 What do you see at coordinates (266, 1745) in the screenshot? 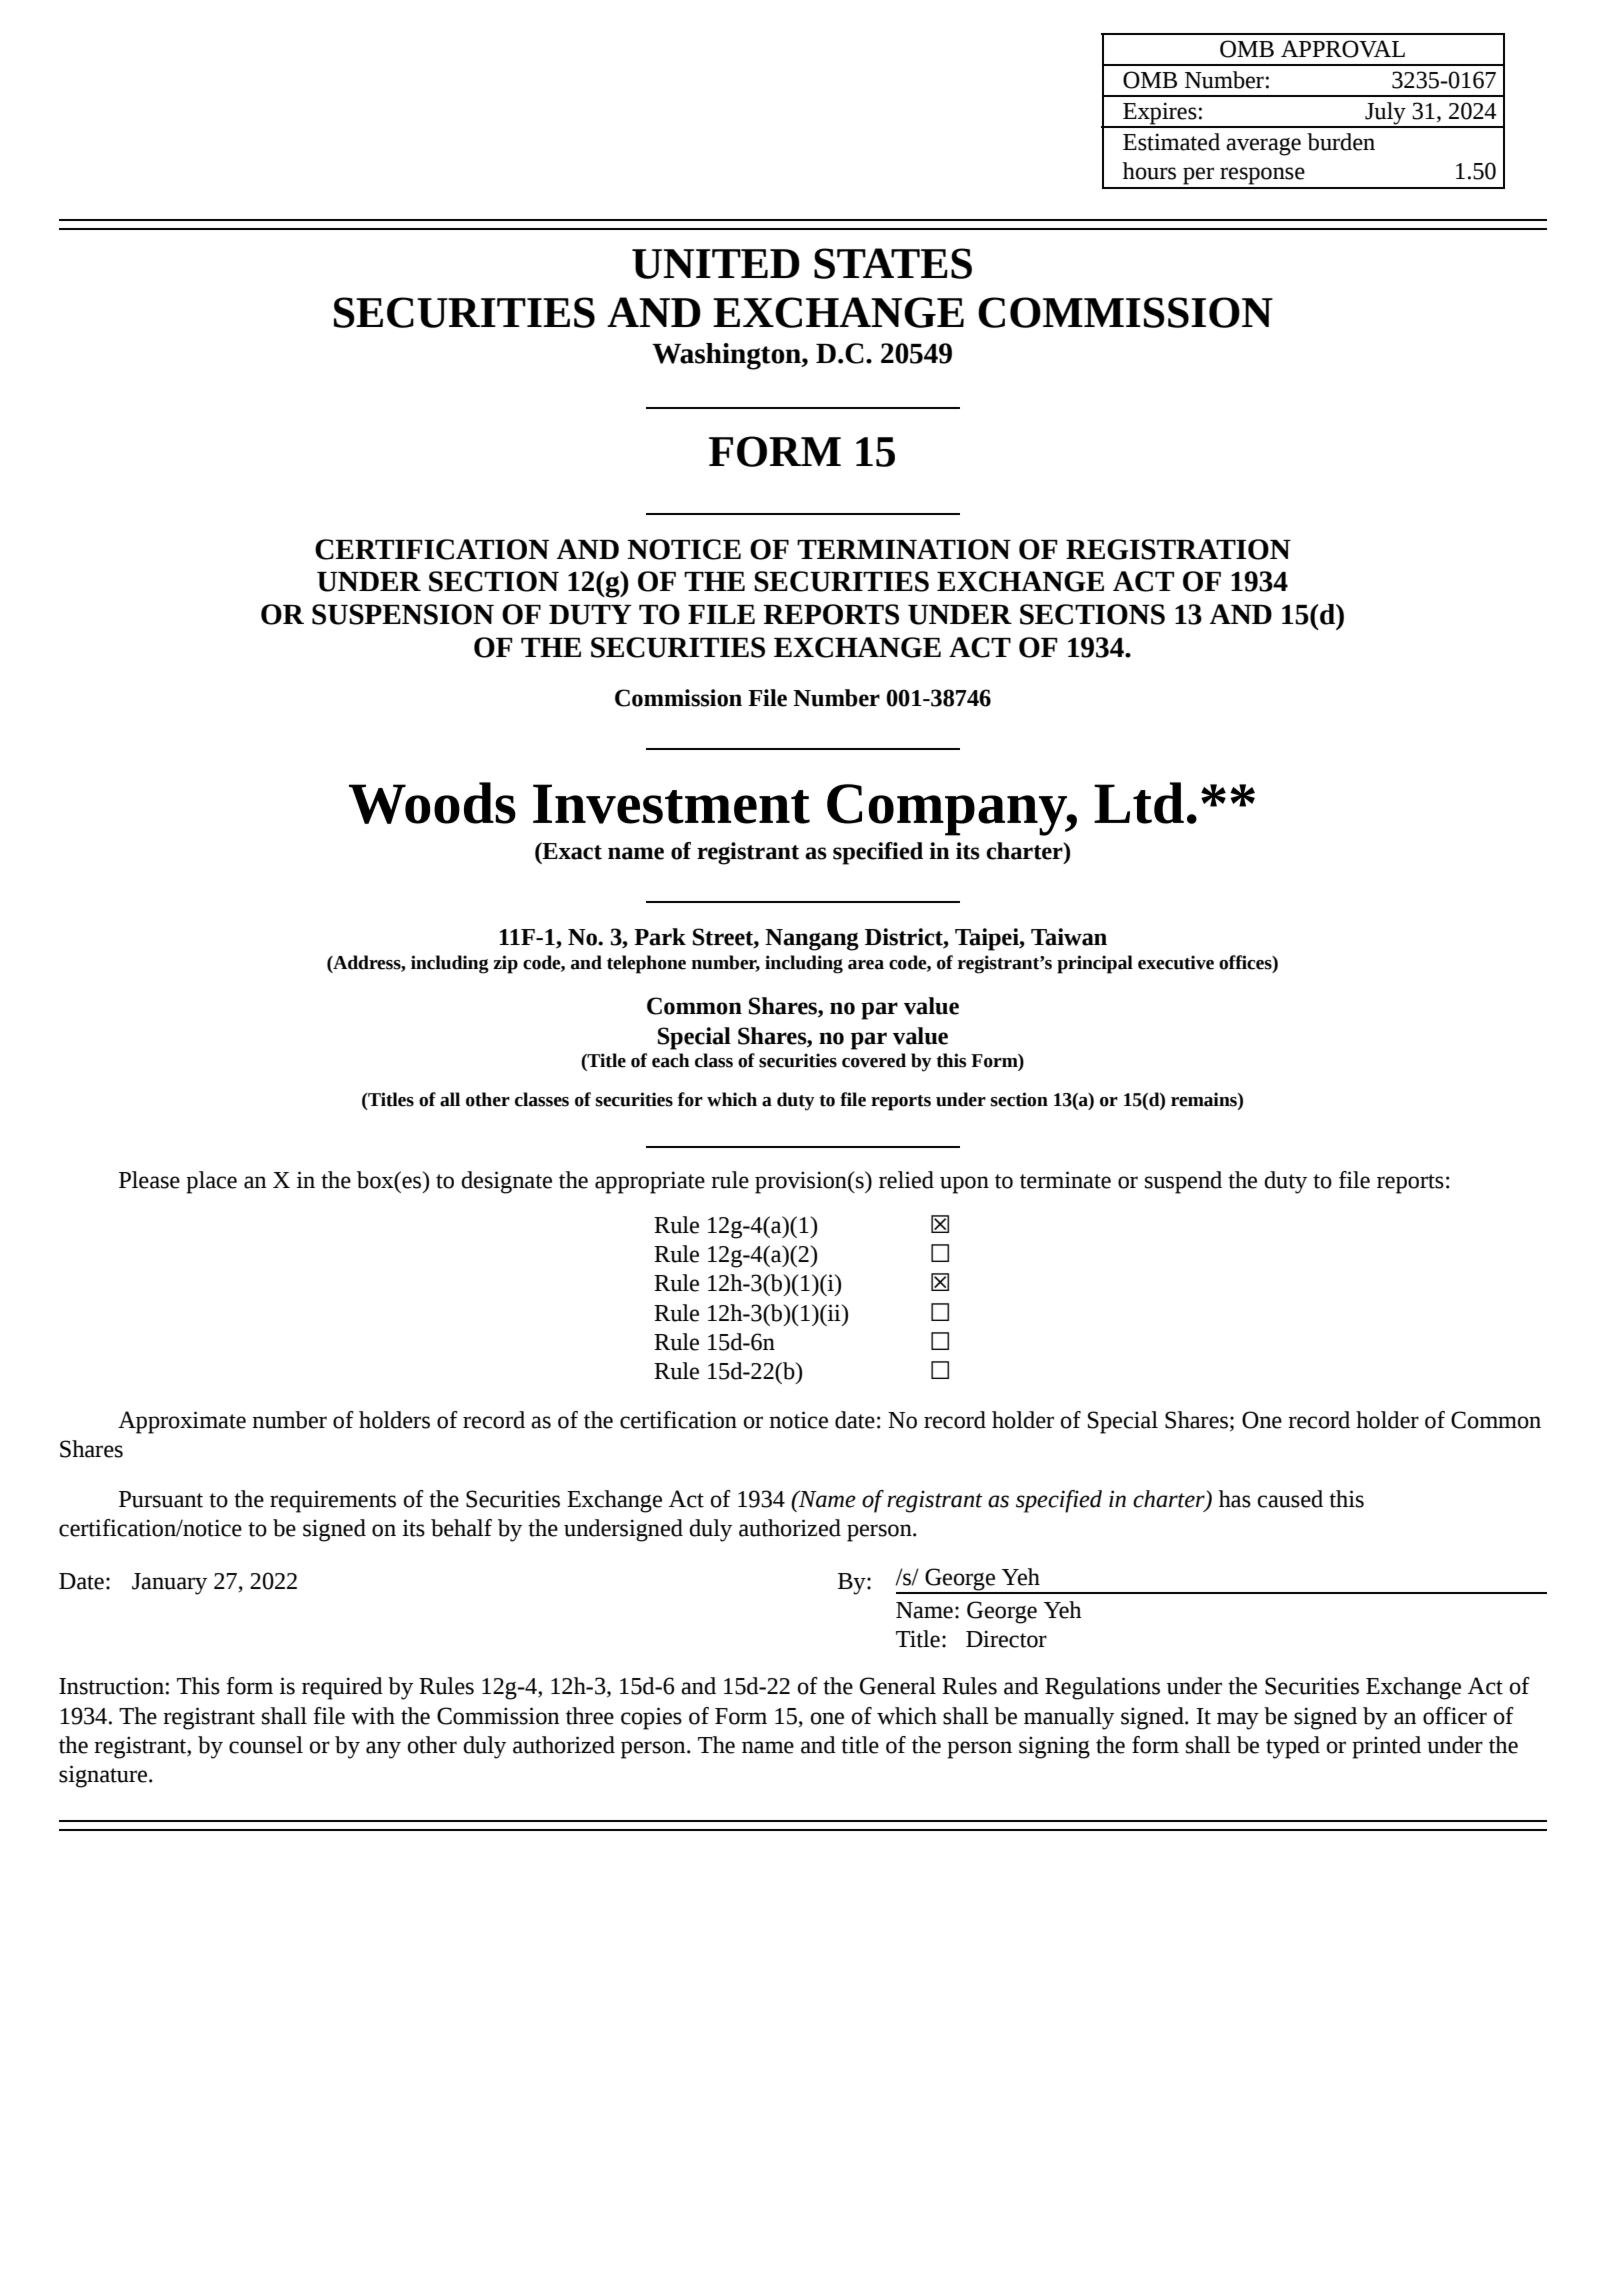
I see `counsel` at bounding box center [266, 1745].
